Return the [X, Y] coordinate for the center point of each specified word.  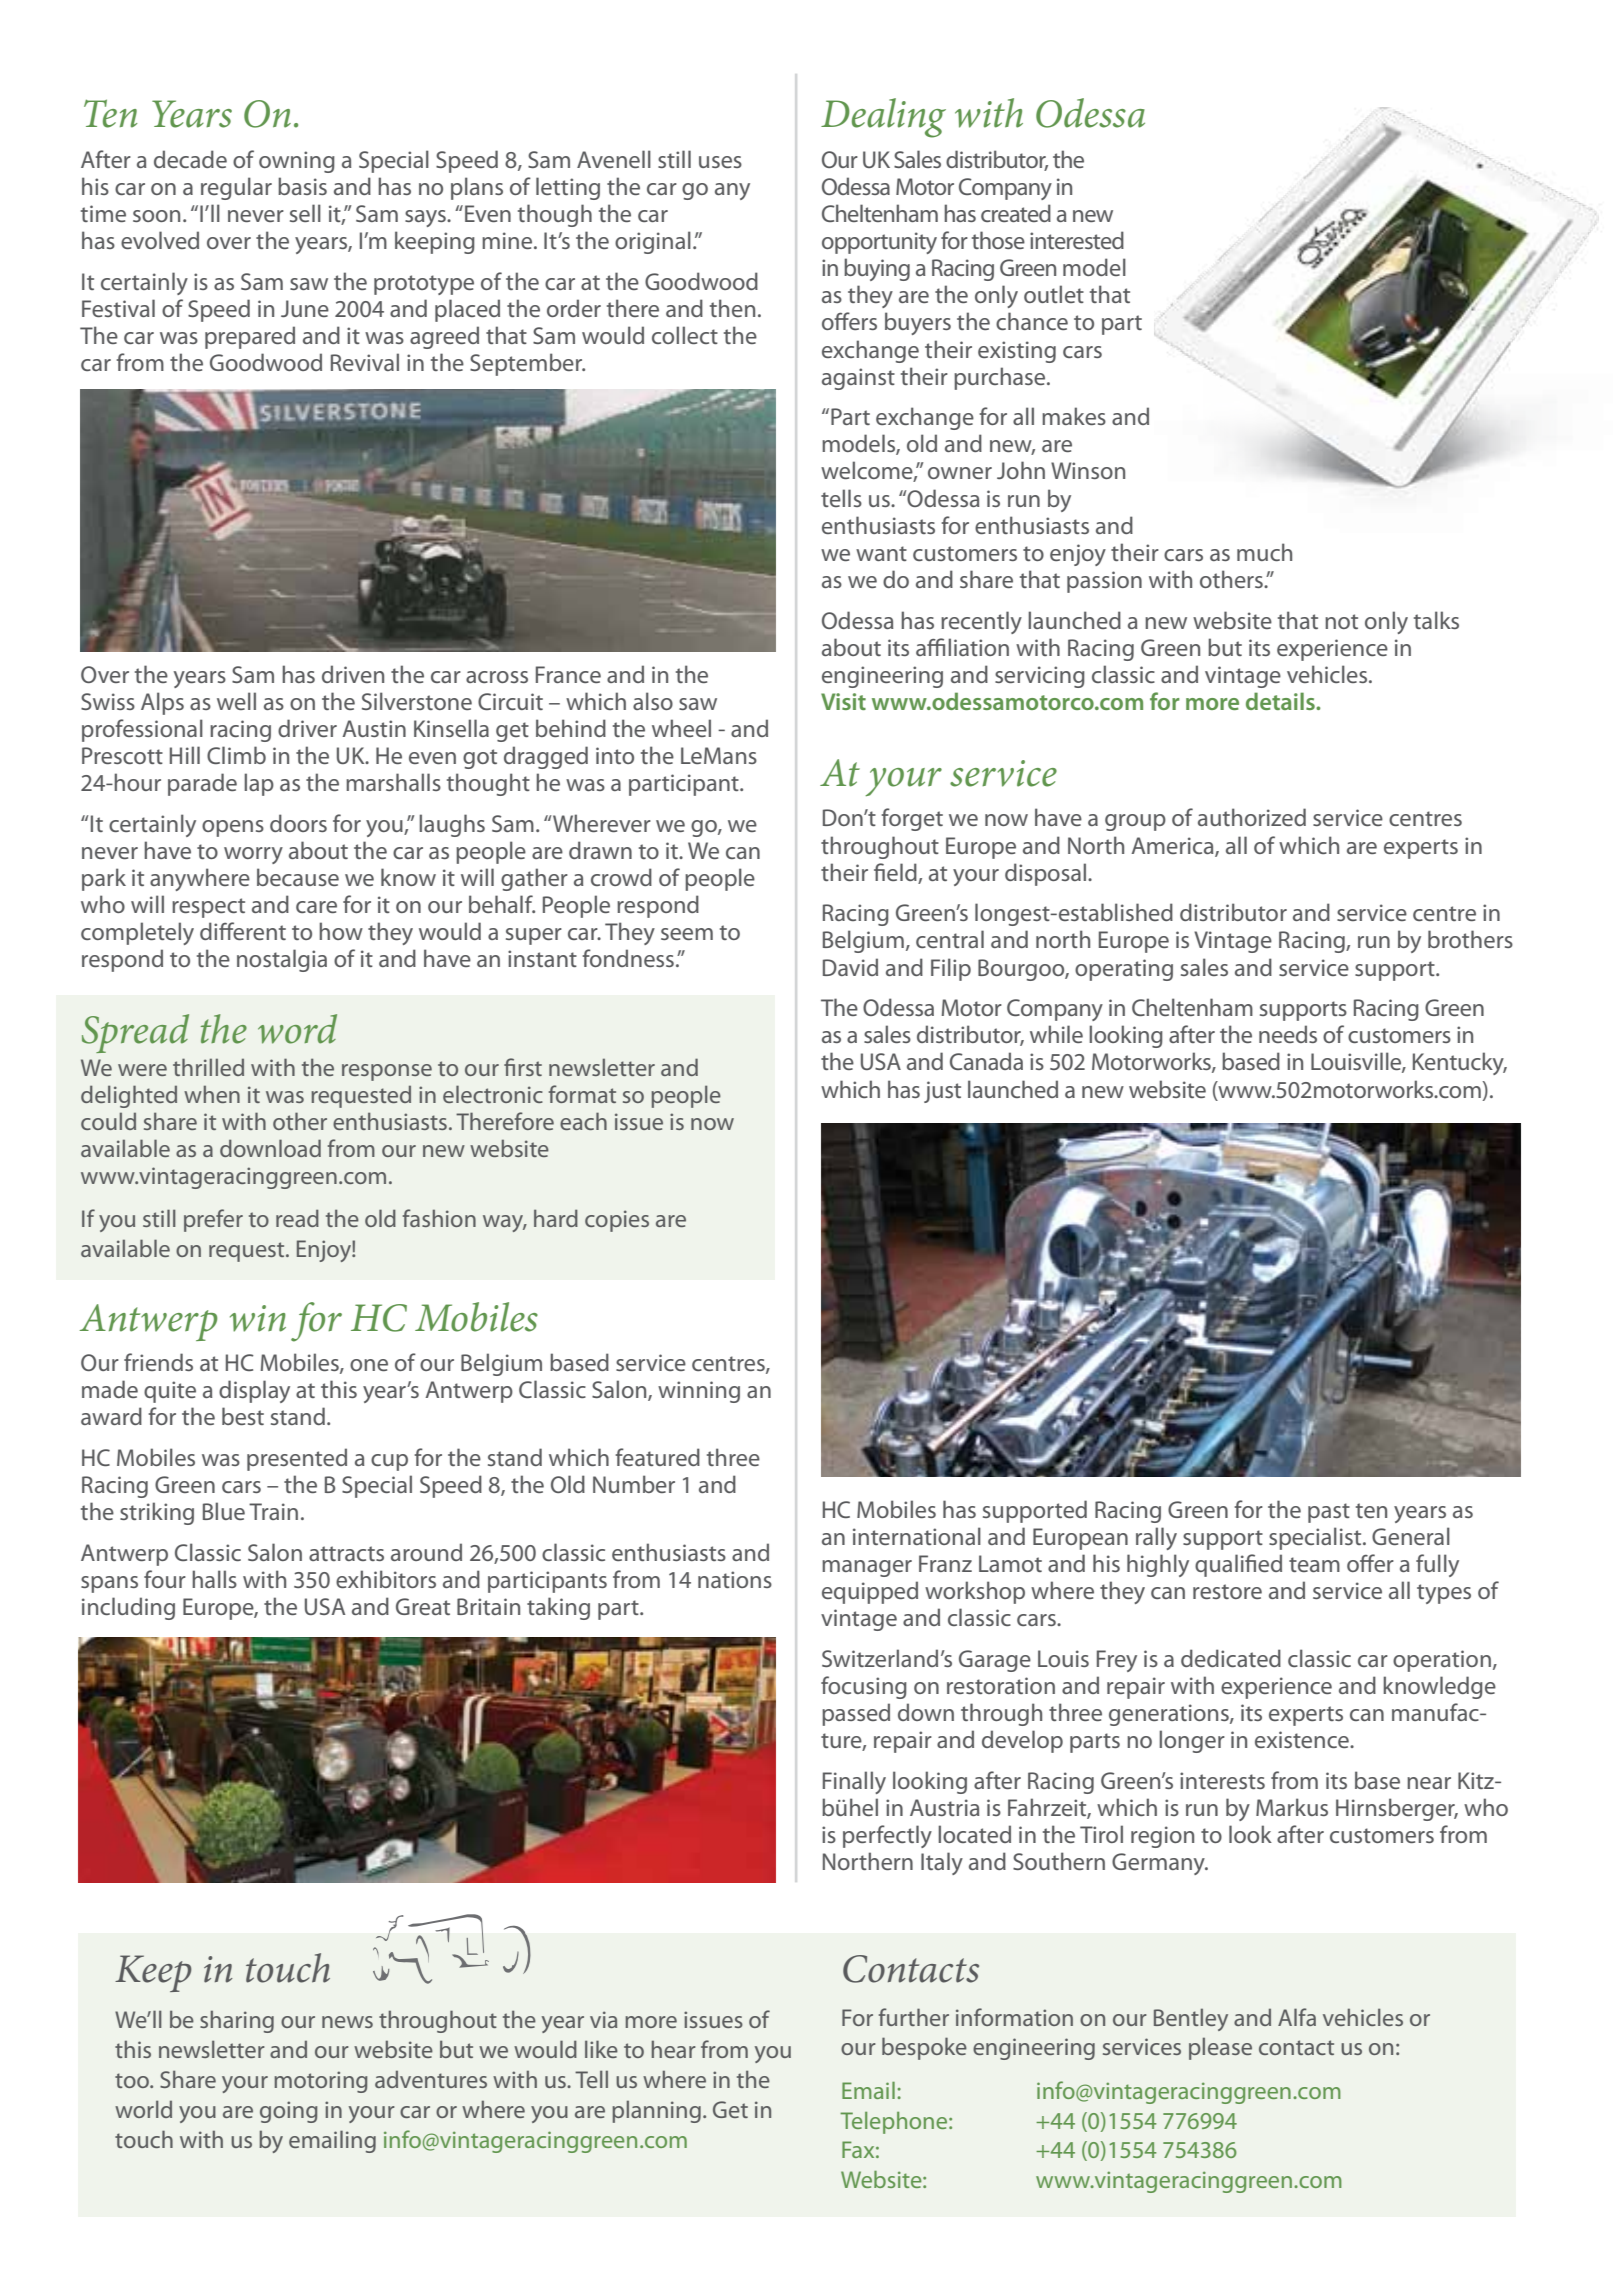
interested [1077, 240]
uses [720, 162]
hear [674, 2049]
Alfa [1297, 2017]
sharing [237, 2021]
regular [236, 188]
